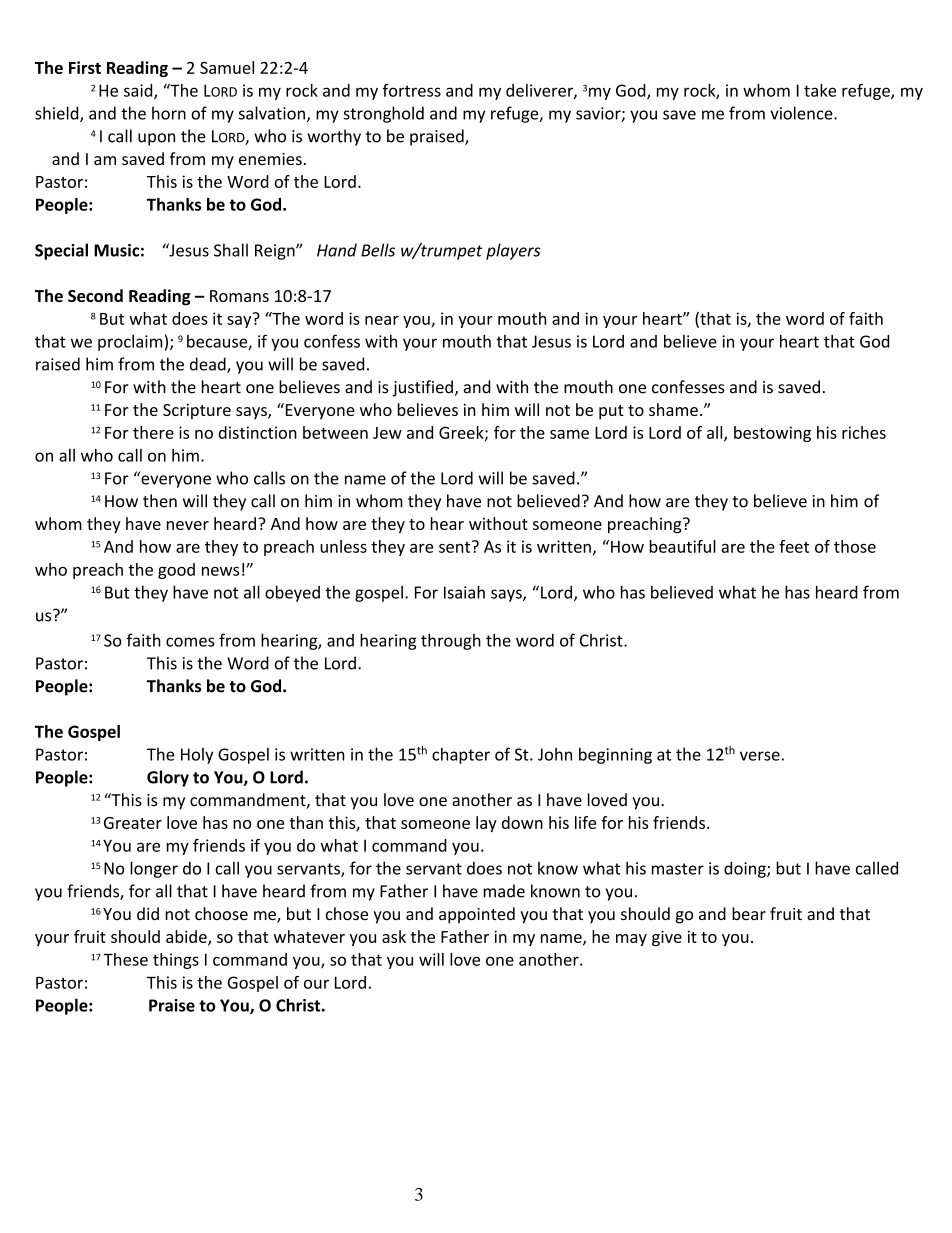  I want to click on Holy, so click(197, 756).
